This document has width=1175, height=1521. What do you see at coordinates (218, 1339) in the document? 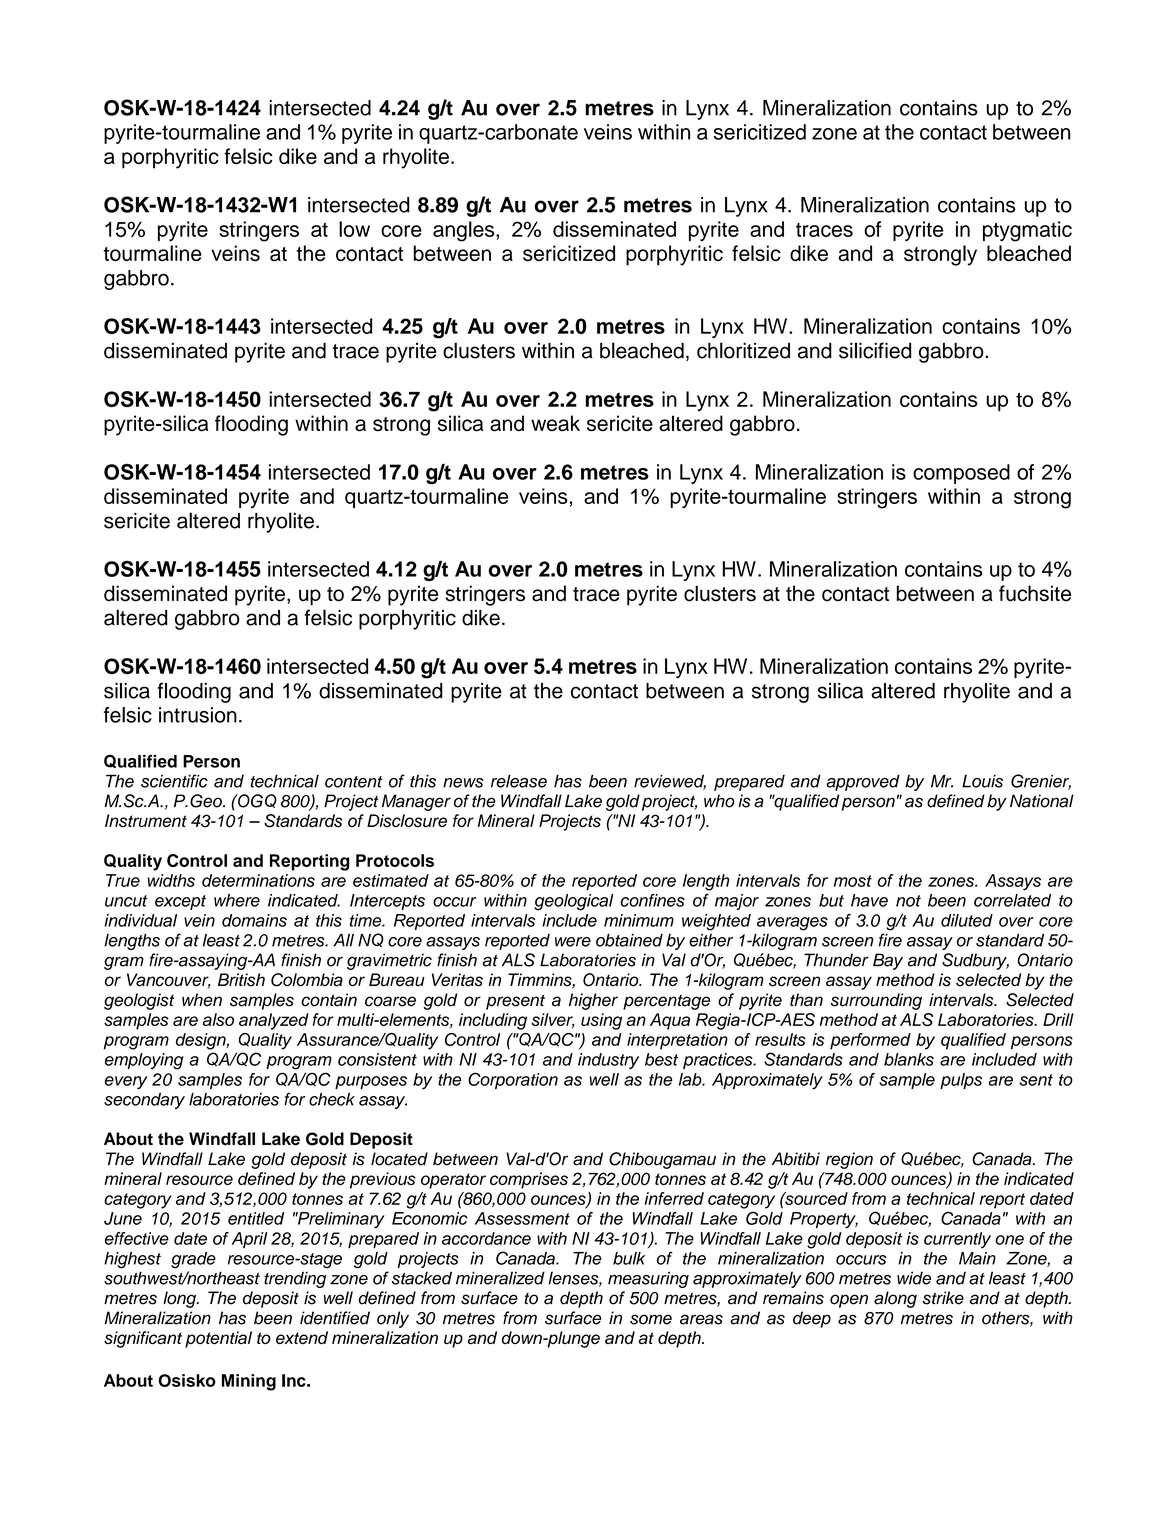
I see `potential` at bounding box center [218, 1339].
